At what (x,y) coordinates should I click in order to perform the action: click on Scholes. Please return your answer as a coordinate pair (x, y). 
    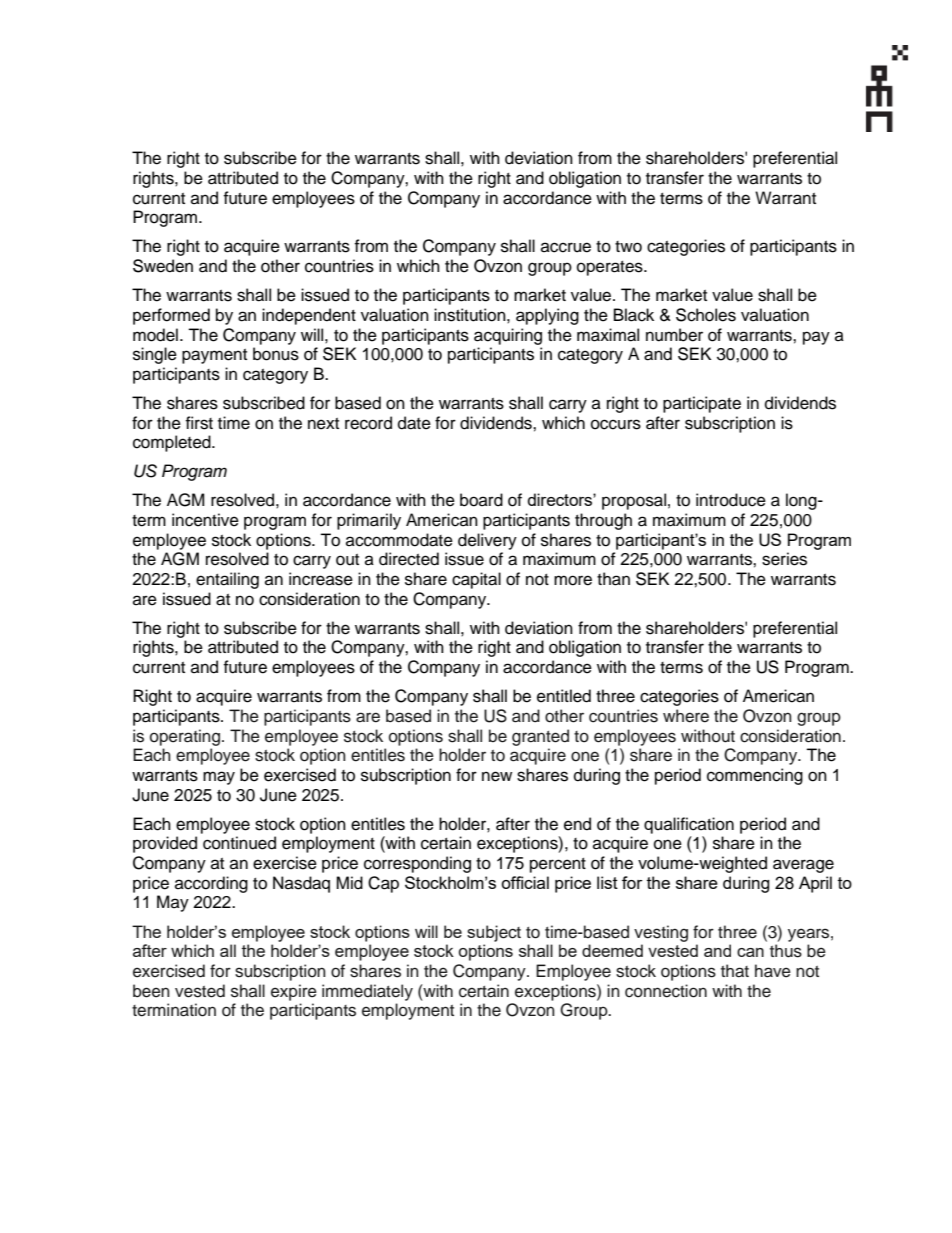
    Looking at the image, I should click on (706, 315).
